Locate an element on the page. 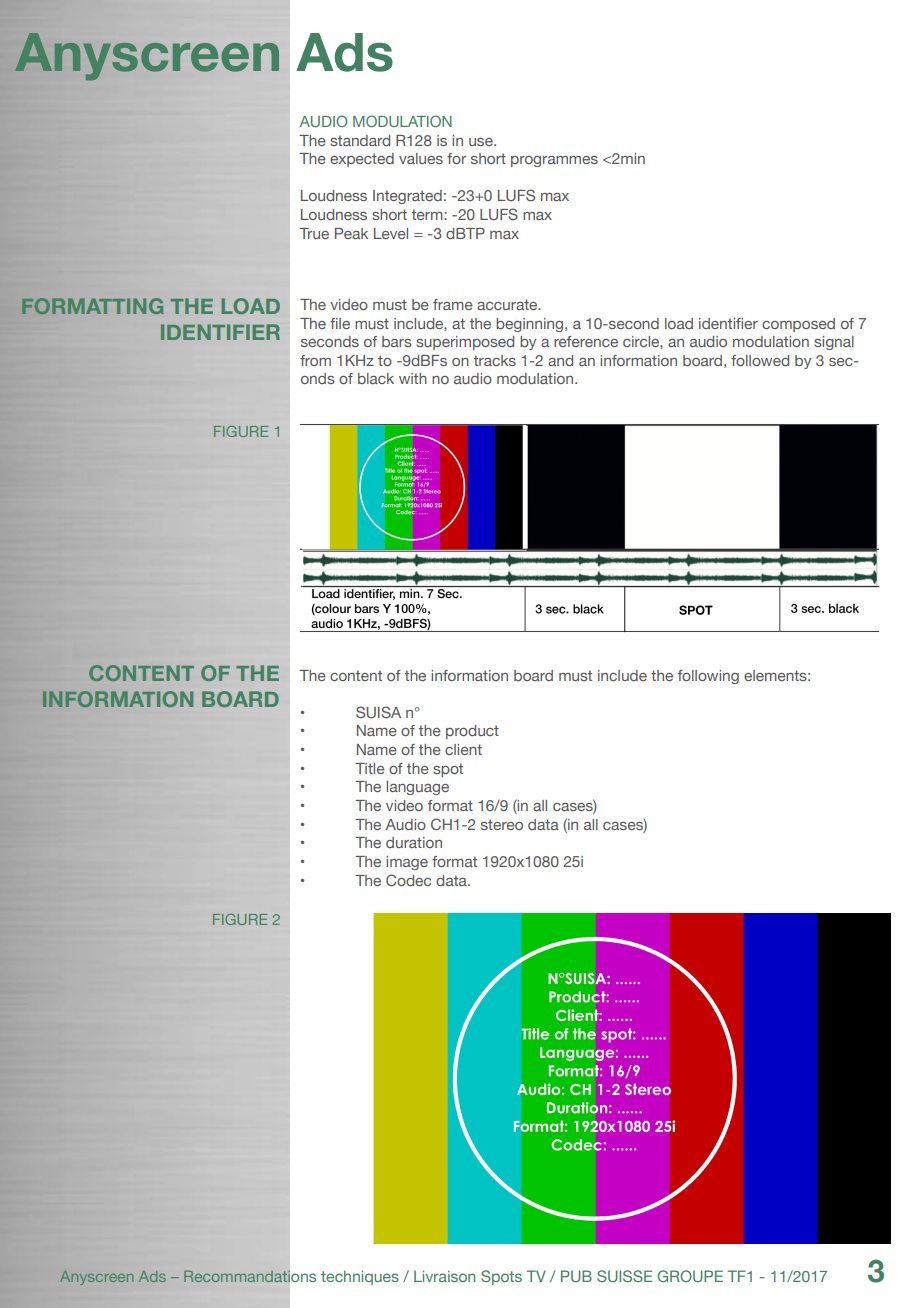 The image size is (924, 1308). expected is located at coordinates (362, 160).
